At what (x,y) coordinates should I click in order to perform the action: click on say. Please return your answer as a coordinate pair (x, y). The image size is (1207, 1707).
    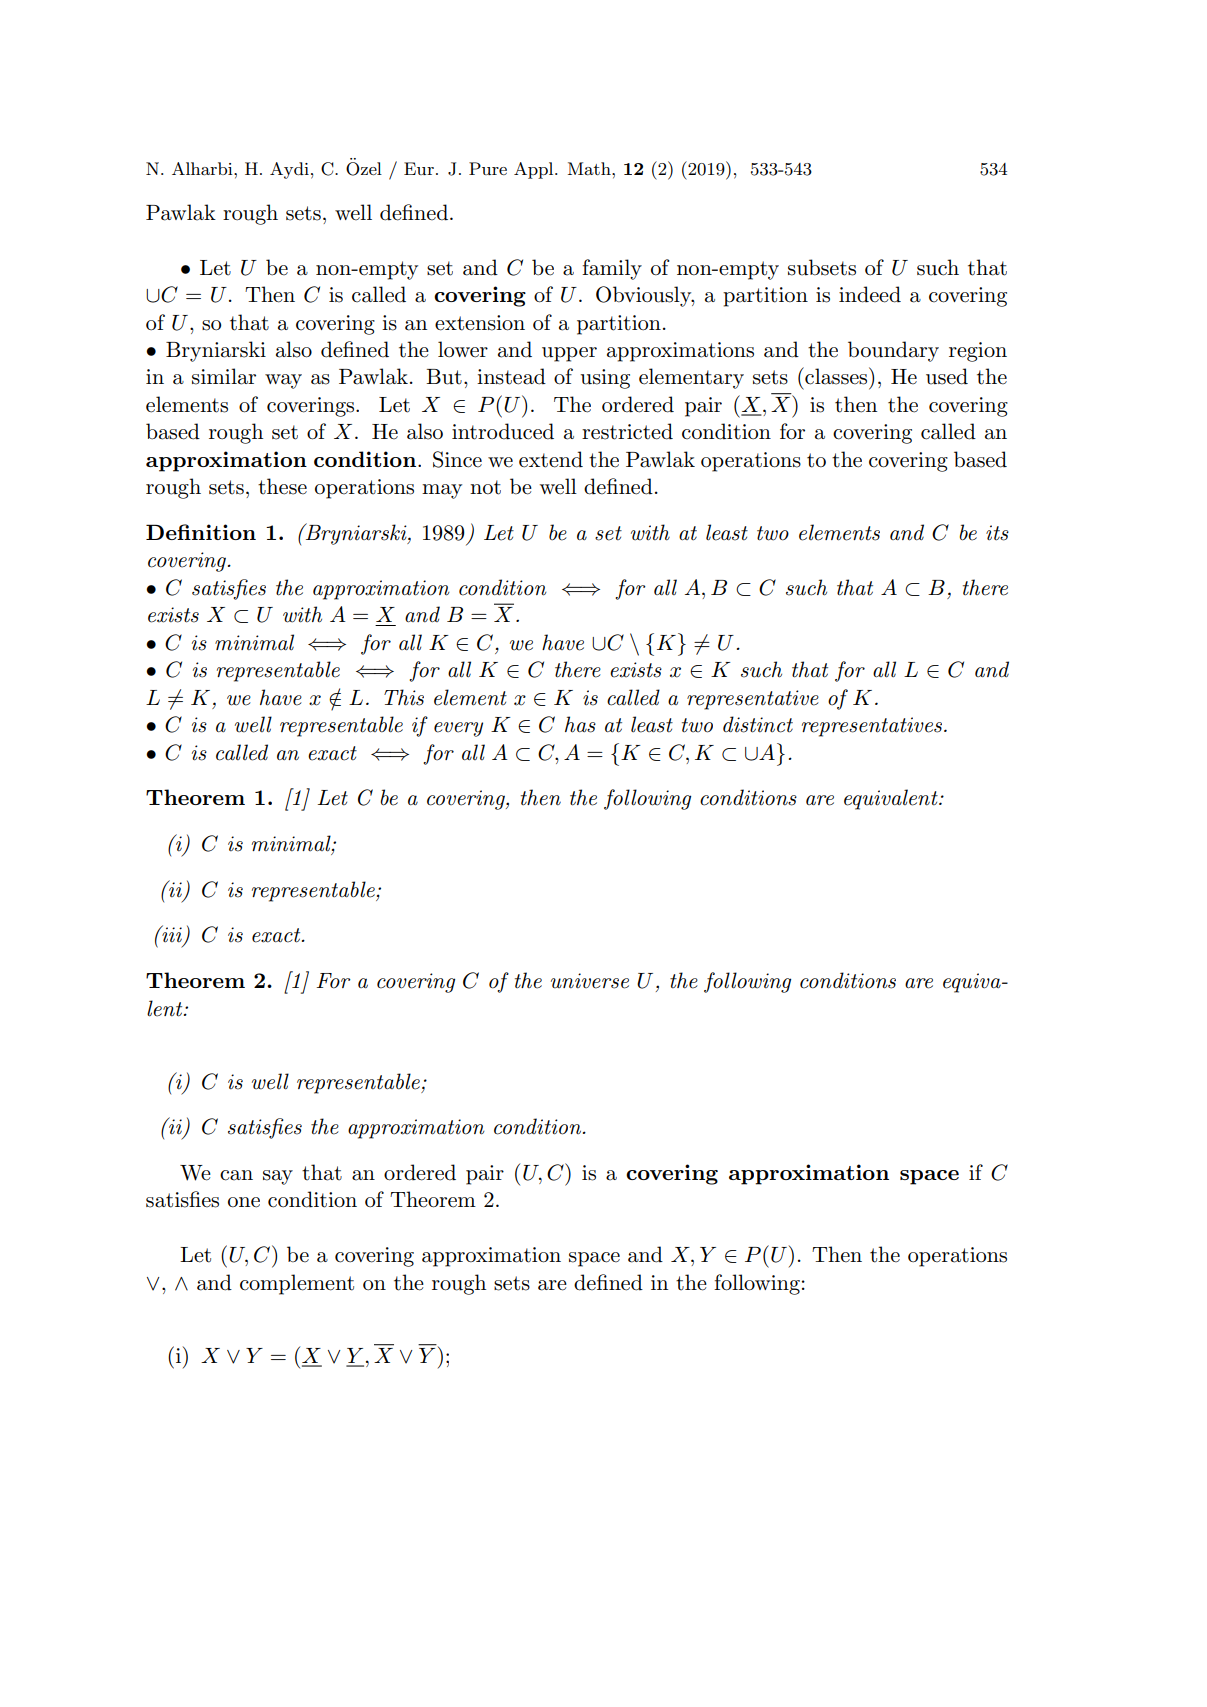
    Looking at the image, I should click on (278, 1177).
